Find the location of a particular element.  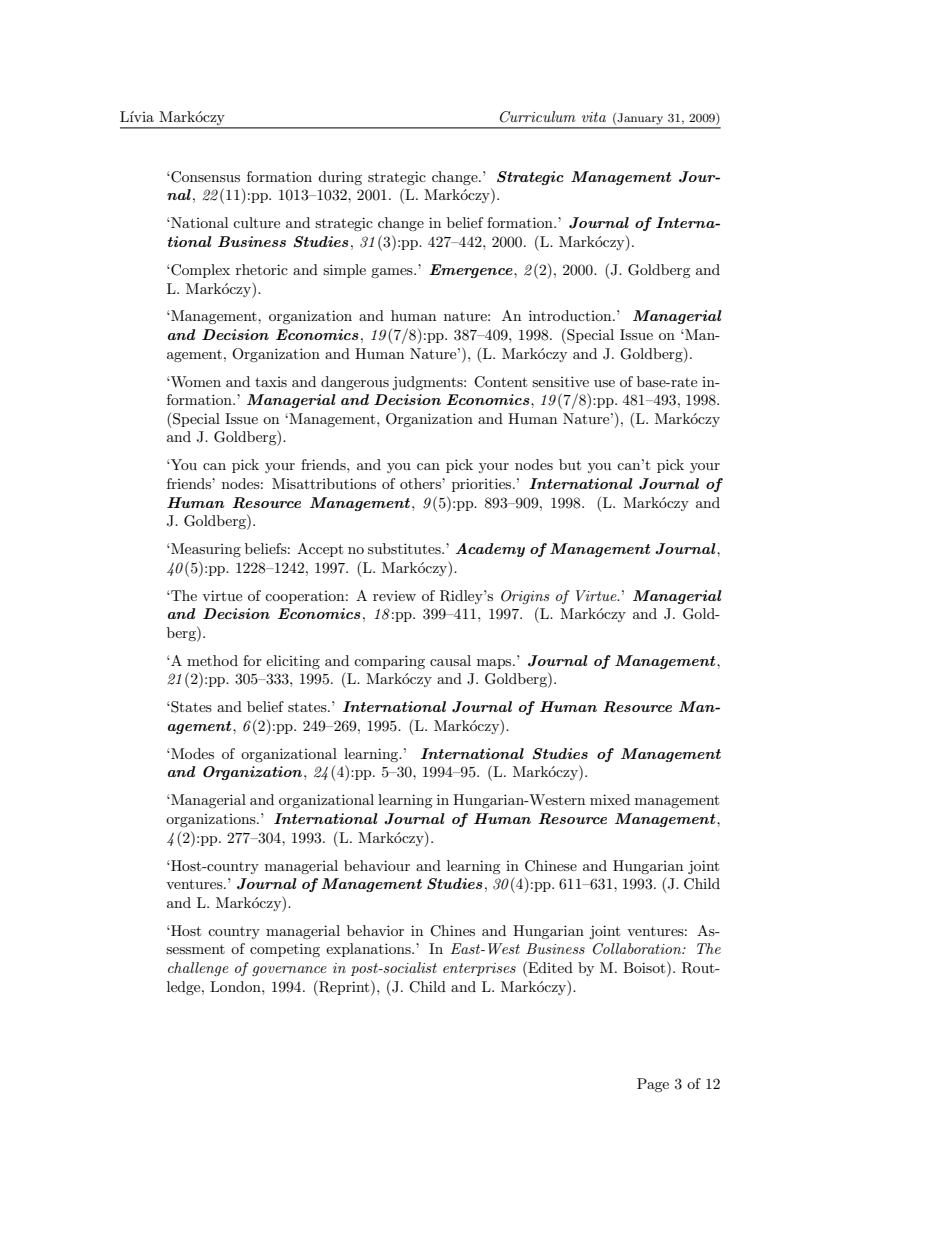

Measuring is located at coordinates (205, 550).
